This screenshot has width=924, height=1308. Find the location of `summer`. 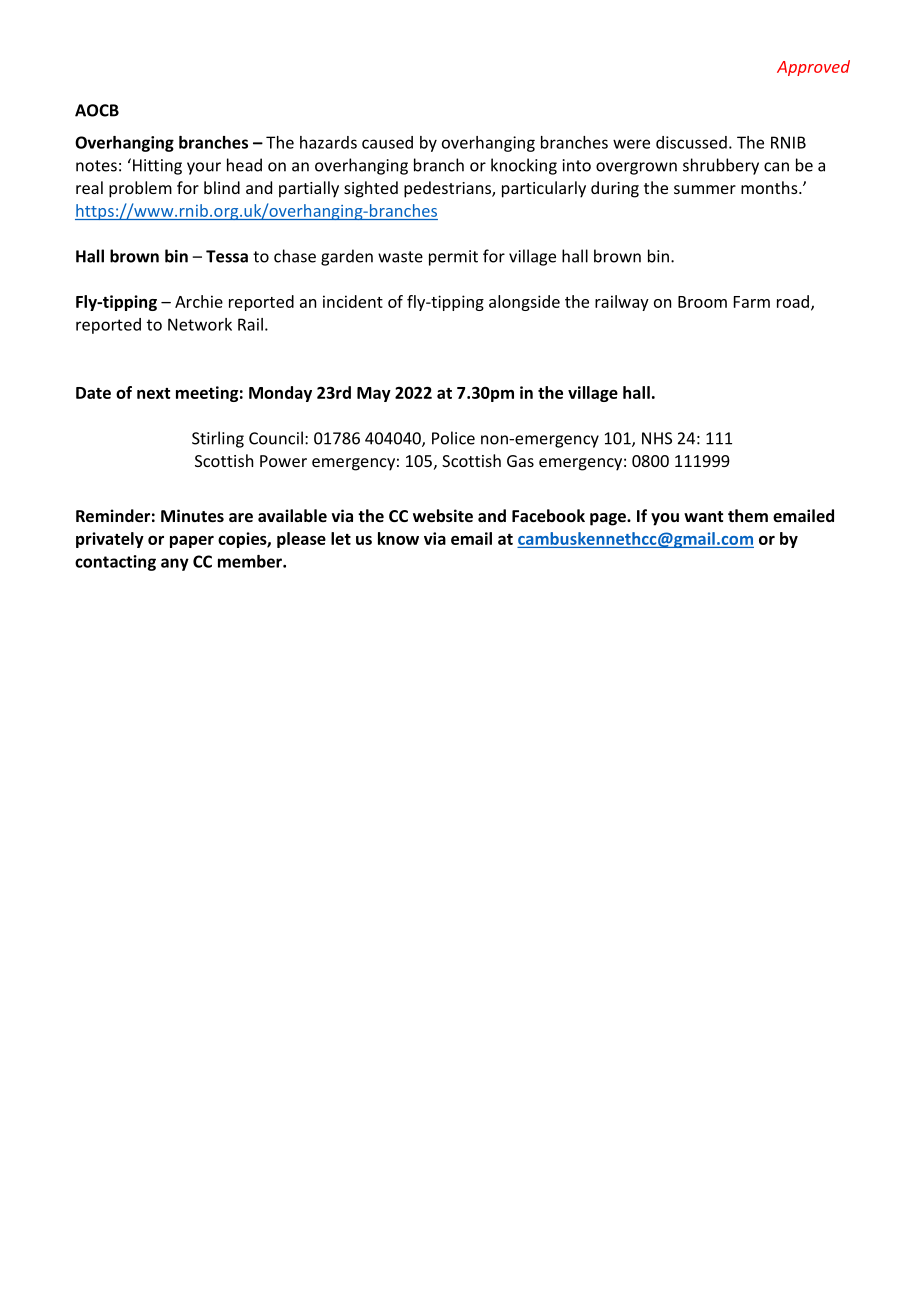

summer is located at coordinates (705, 189).
